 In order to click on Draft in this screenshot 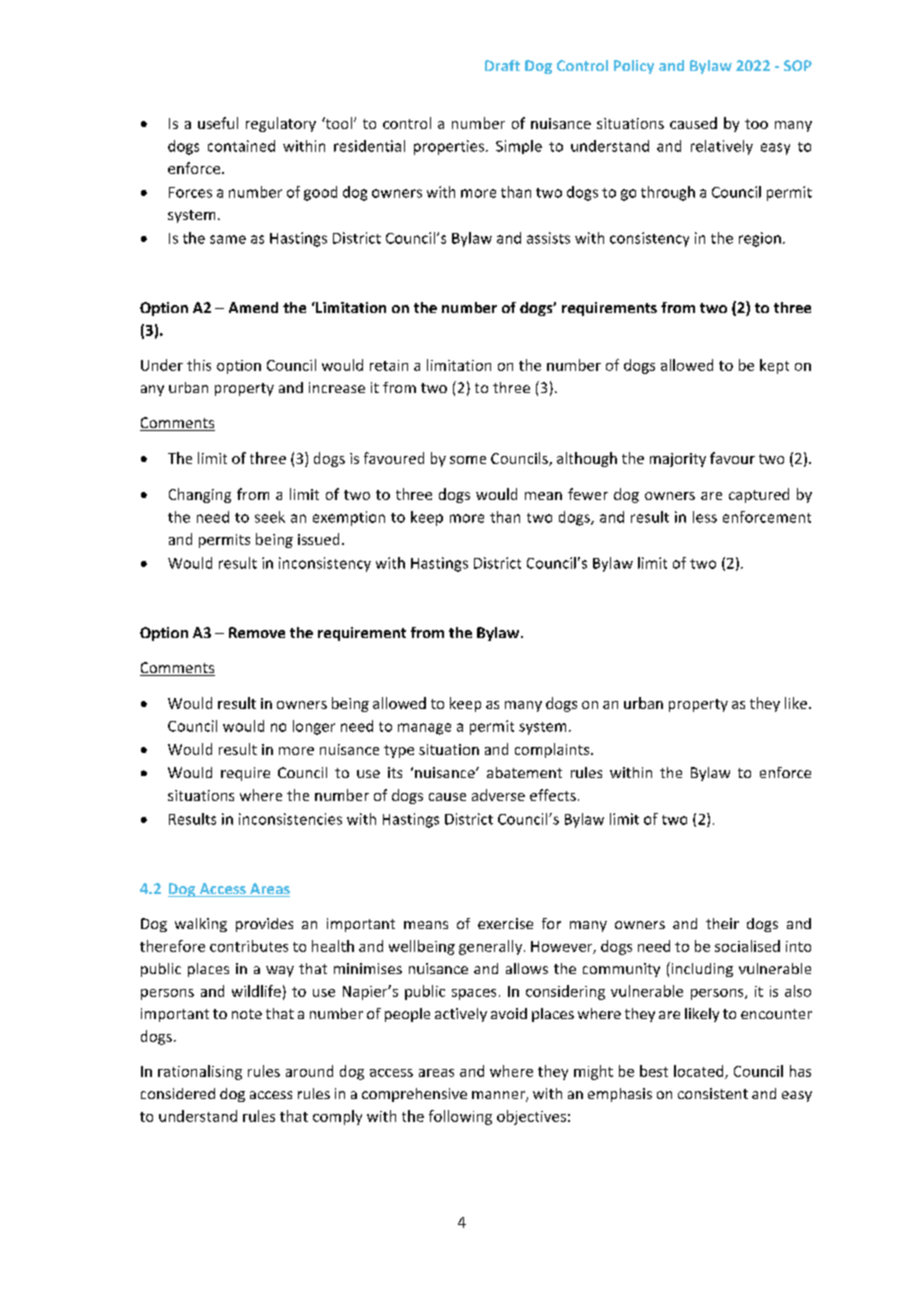, I will do `click(502, 65)`.
